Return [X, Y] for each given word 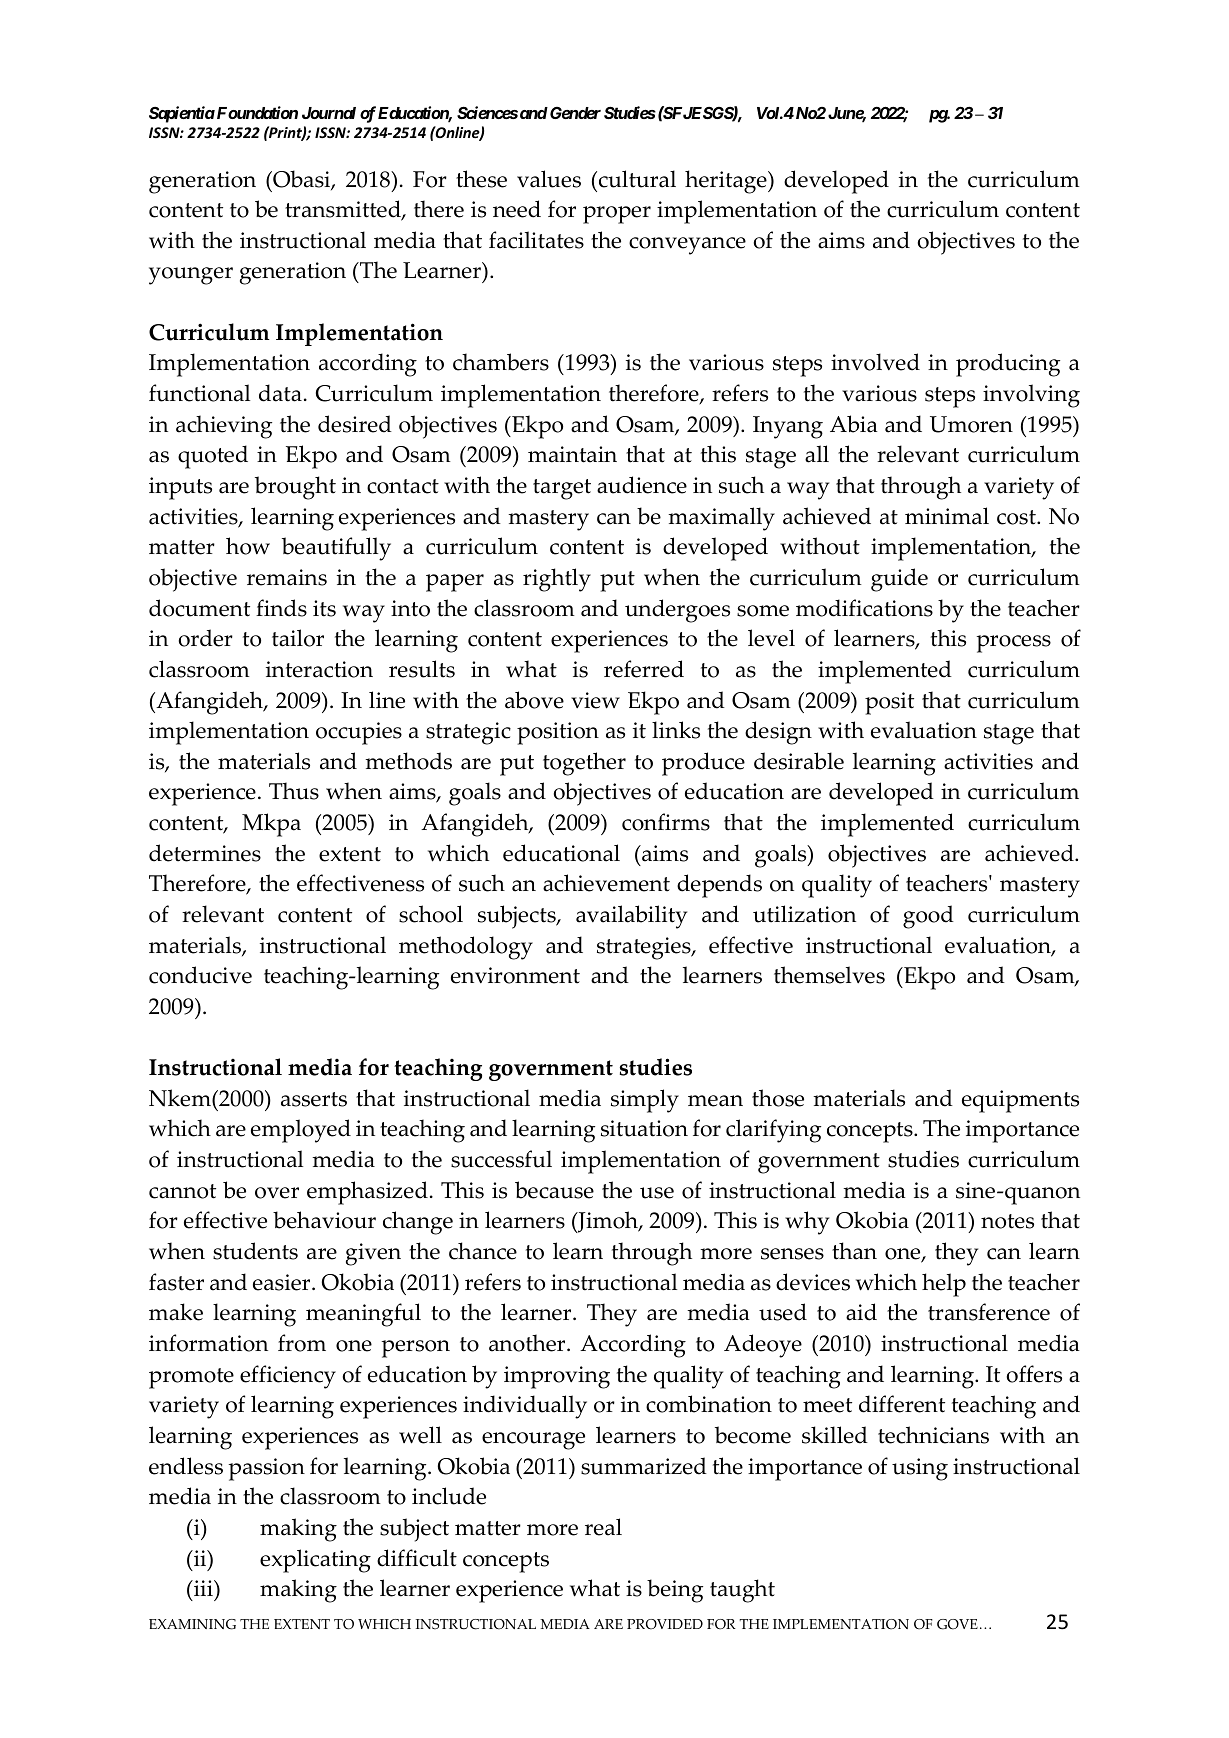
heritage [727, 182]
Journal [329, 113]
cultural [637, 179]
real [603, 1527]
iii [203, 1588]
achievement [606, 883]
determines [205, 853]
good [928, 917]
